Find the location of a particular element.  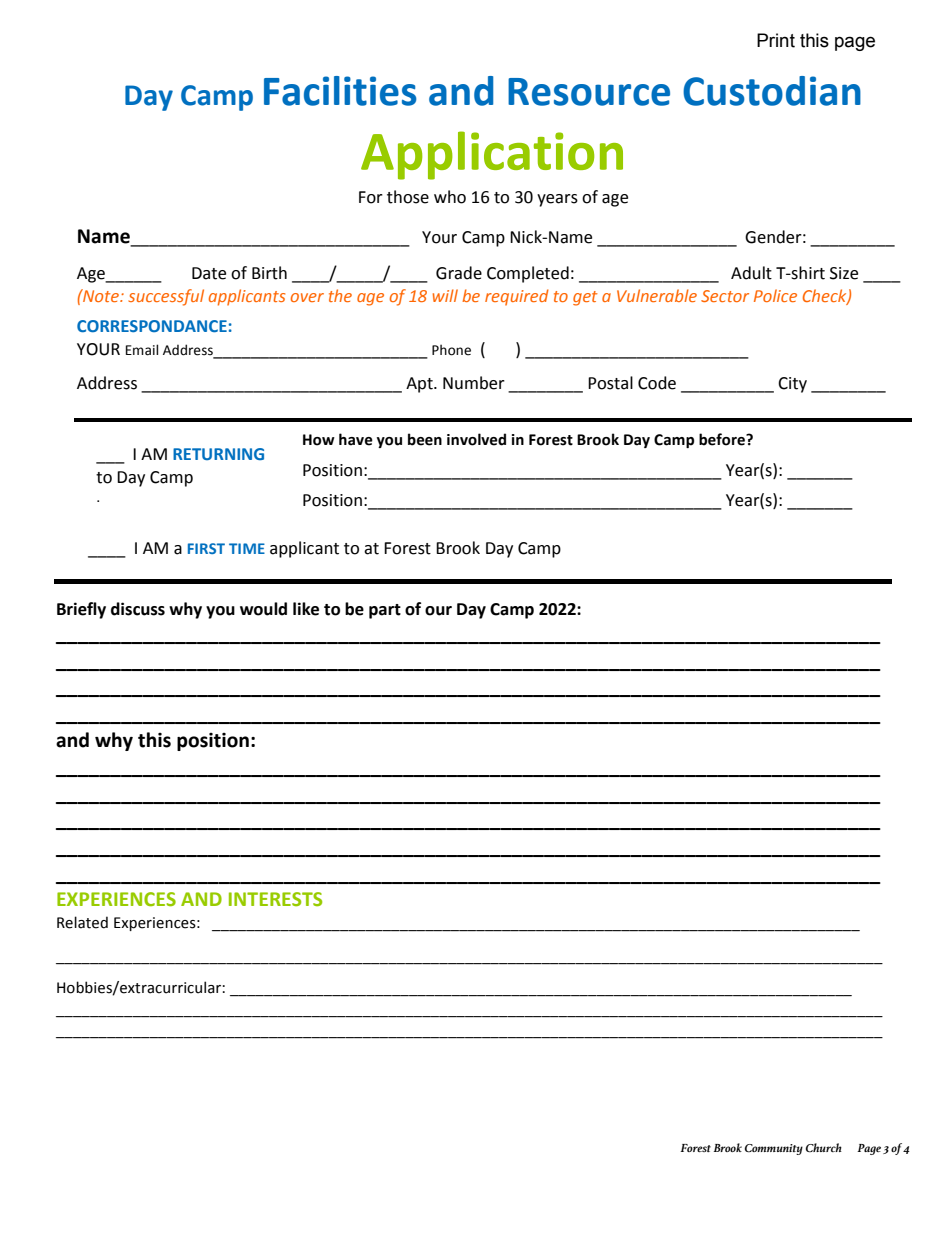

involved is located at coordinates (476, 439).
